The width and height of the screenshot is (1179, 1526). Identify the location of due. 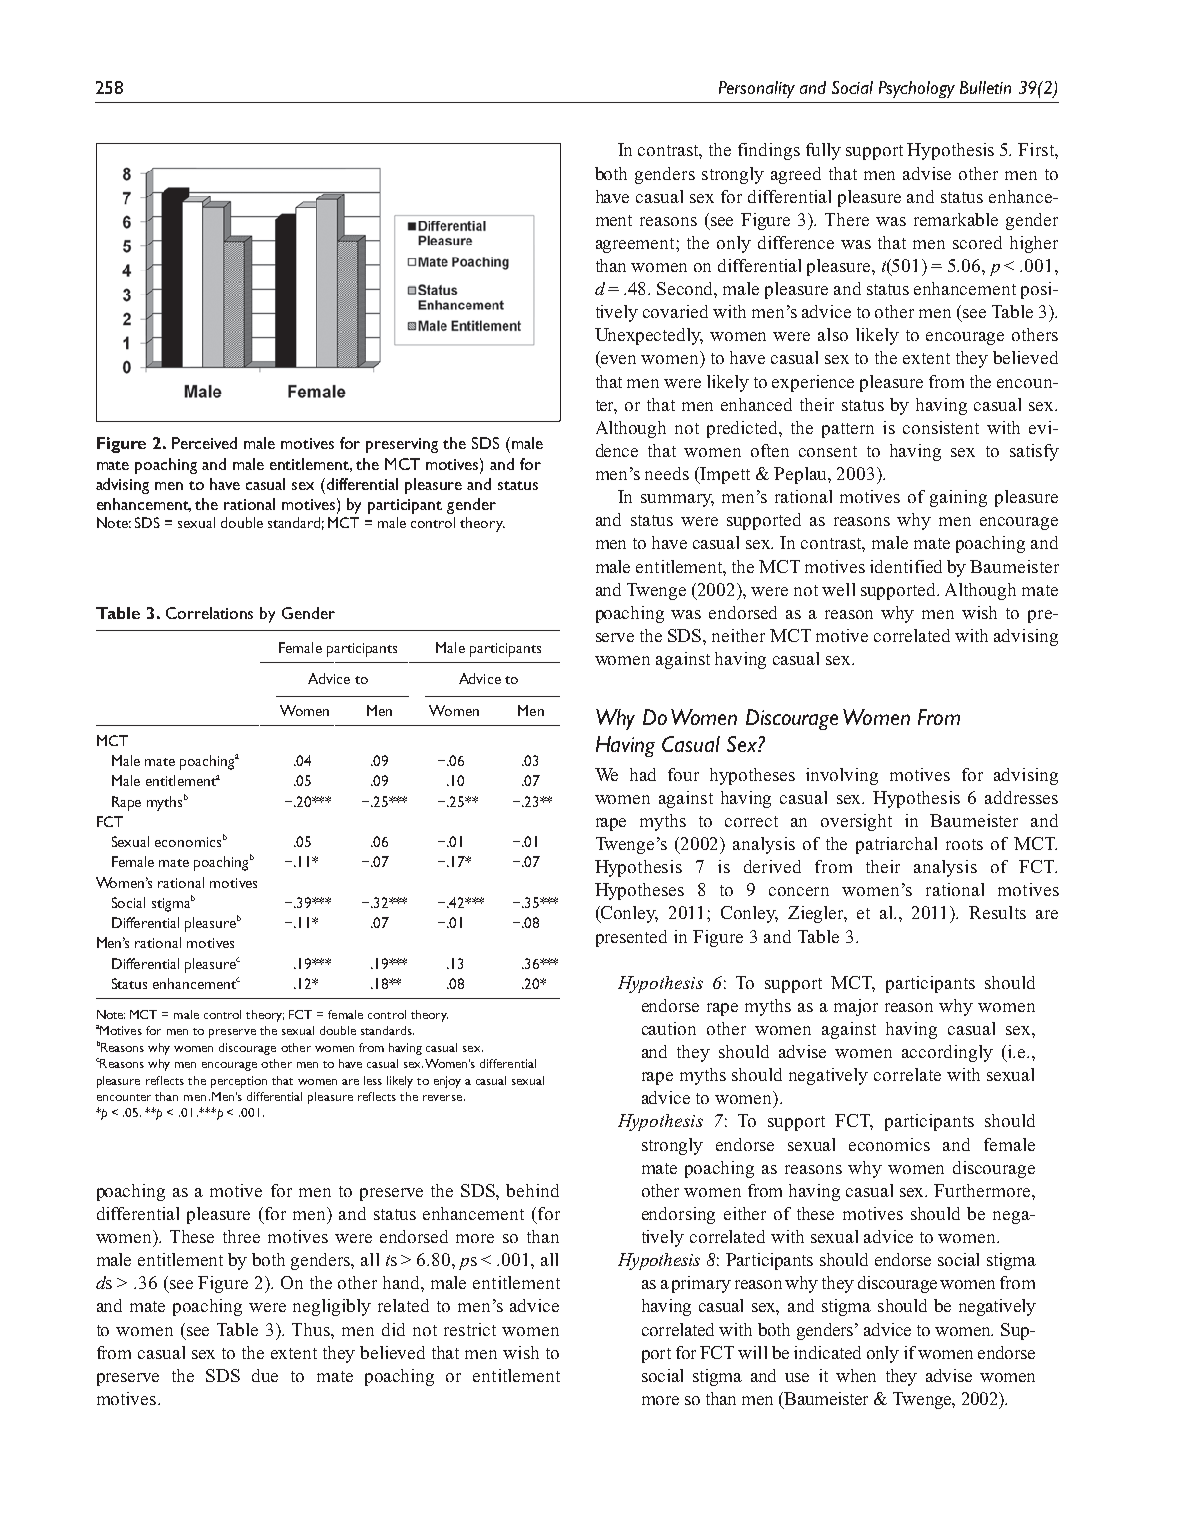
(265, 1375).
